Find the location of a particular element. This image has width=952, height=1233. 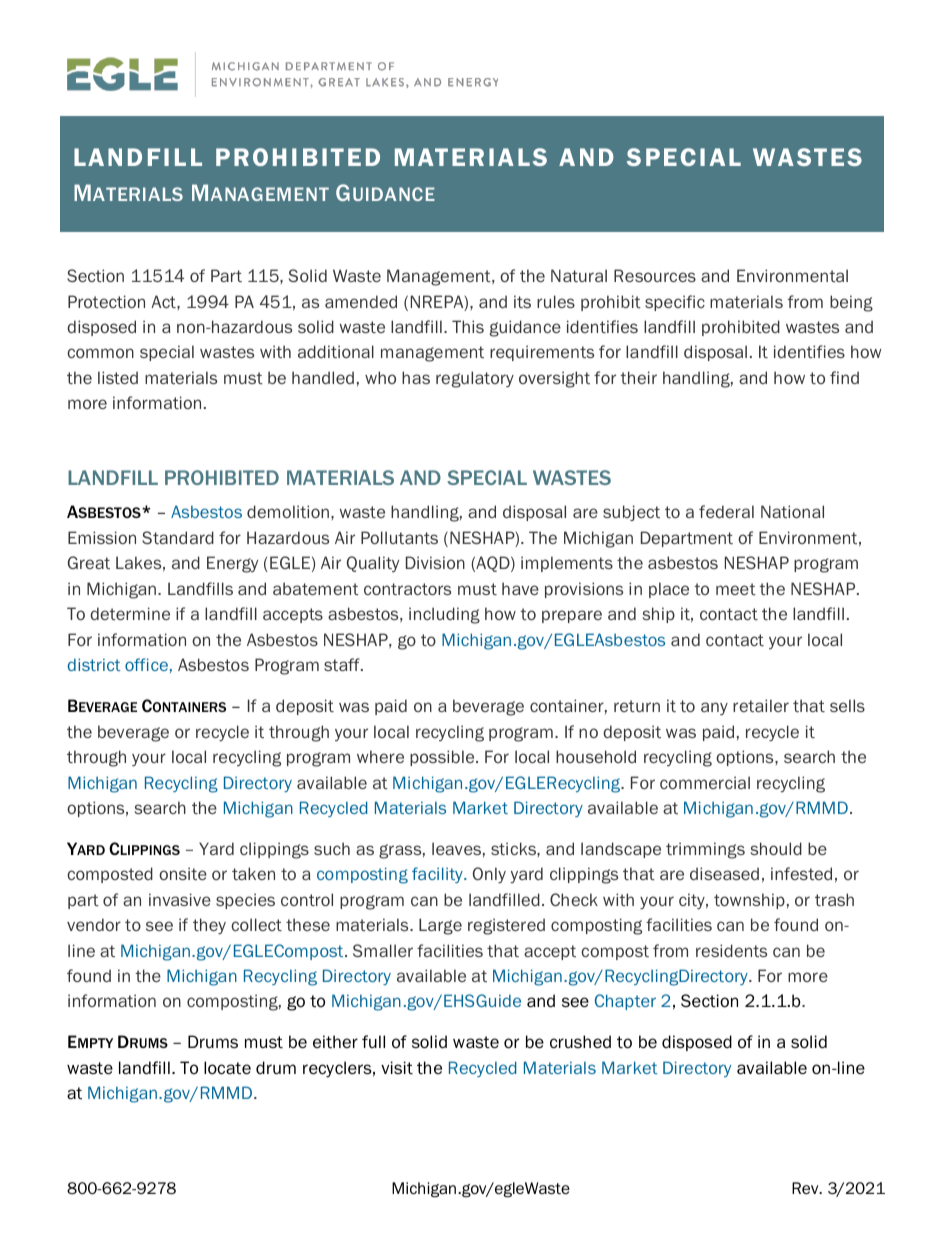

possible is located at coordinates (443, 758).
